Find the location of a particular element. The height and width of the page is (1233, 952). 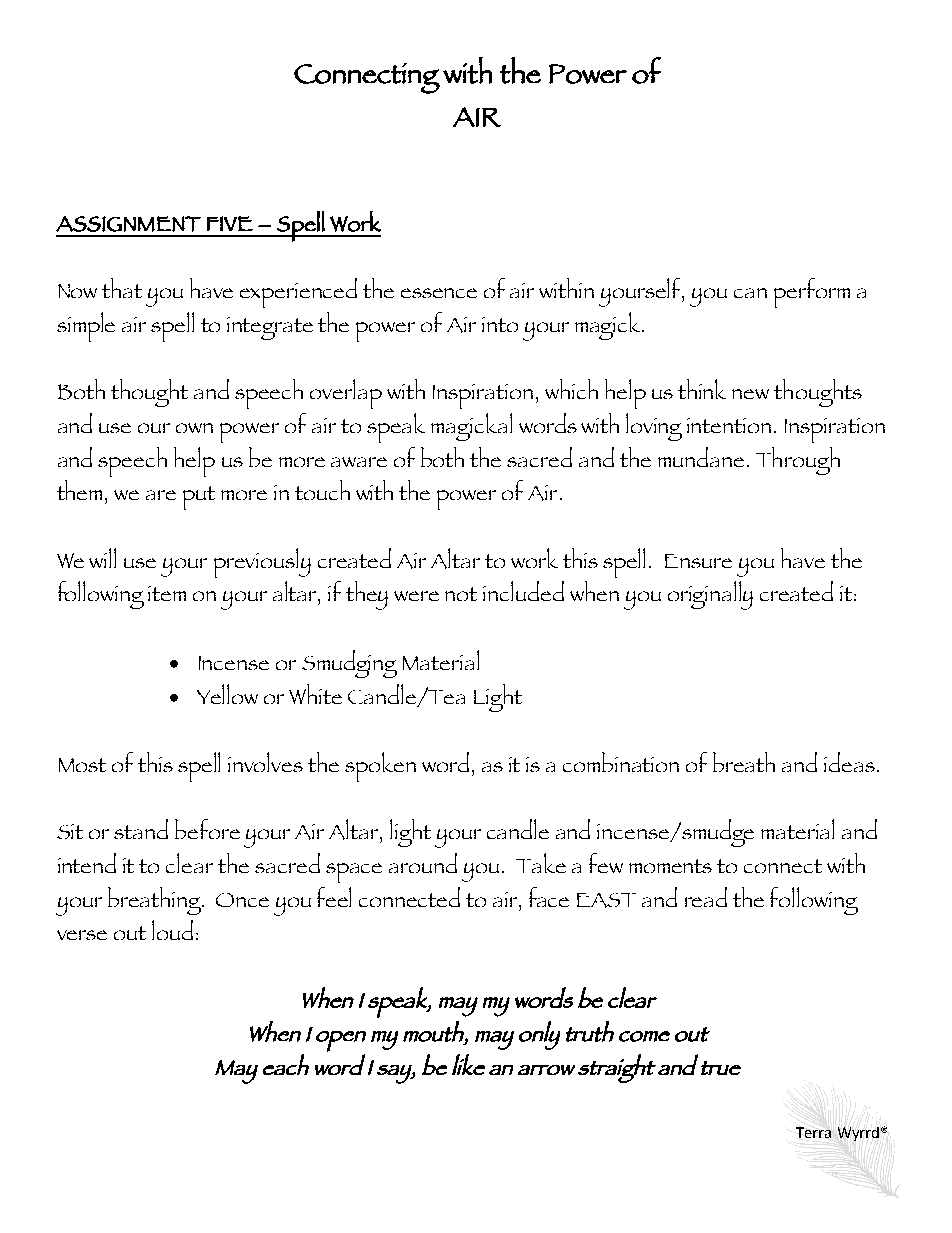

perform is located at coordinates (812, 293).
